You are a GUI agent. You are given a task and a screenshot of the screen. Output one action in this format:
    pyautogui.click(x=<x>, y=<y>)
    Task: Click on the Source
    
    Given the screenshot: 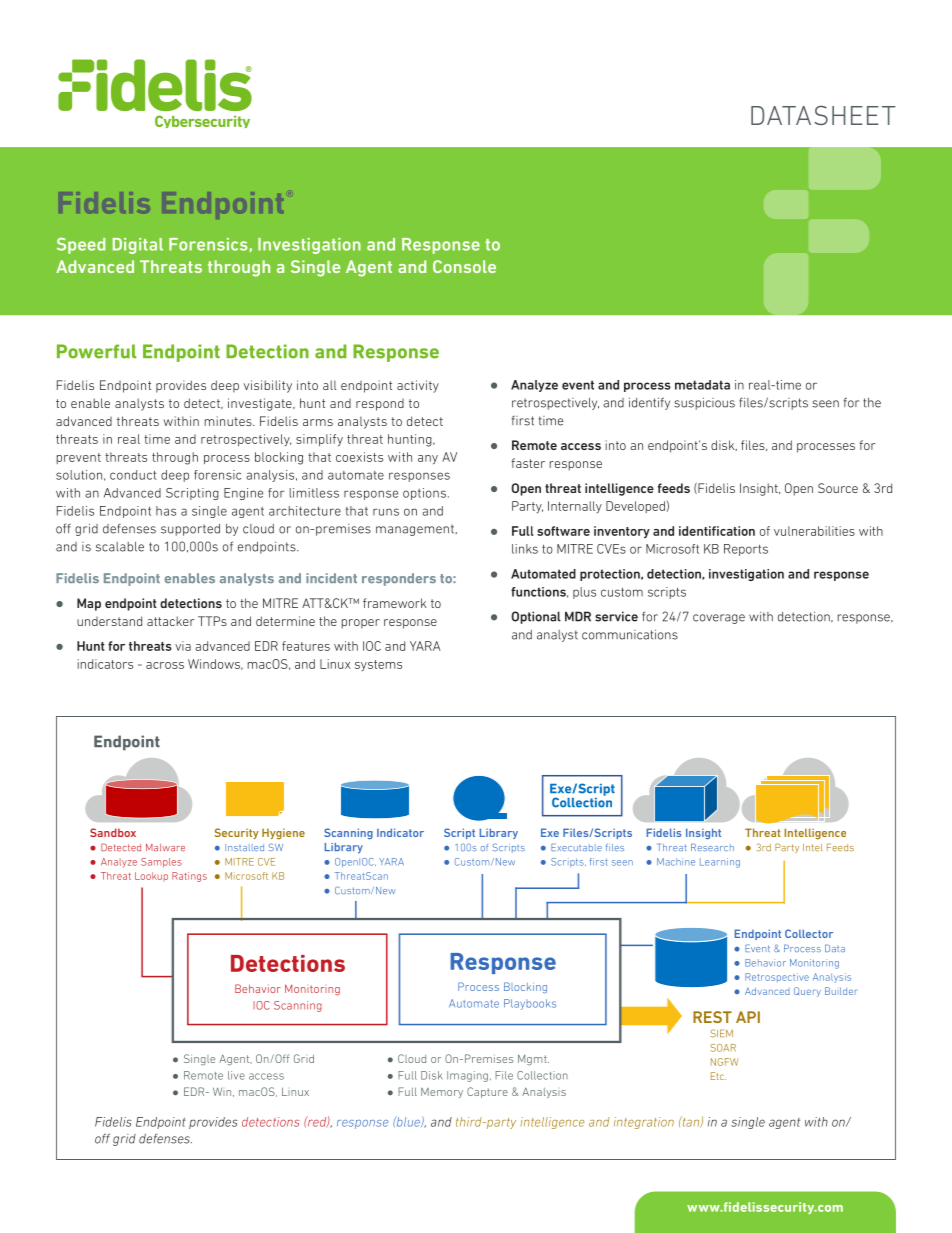 What is the action you would take?
    pyautogui.click(x=838, y=488)
